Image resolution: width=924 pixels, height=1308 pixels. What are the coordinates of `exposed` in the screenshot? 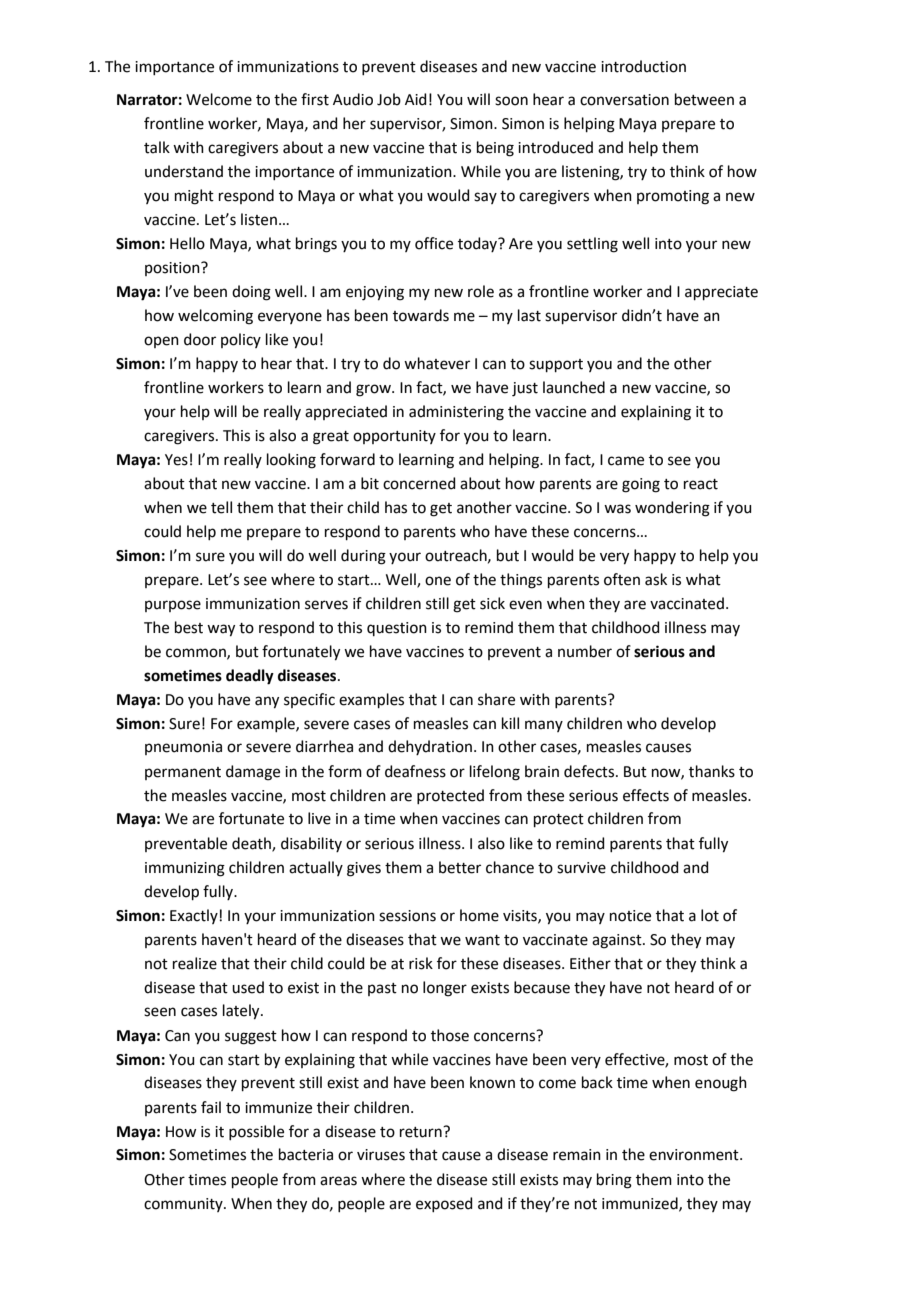 It's located at (444, 1204).
